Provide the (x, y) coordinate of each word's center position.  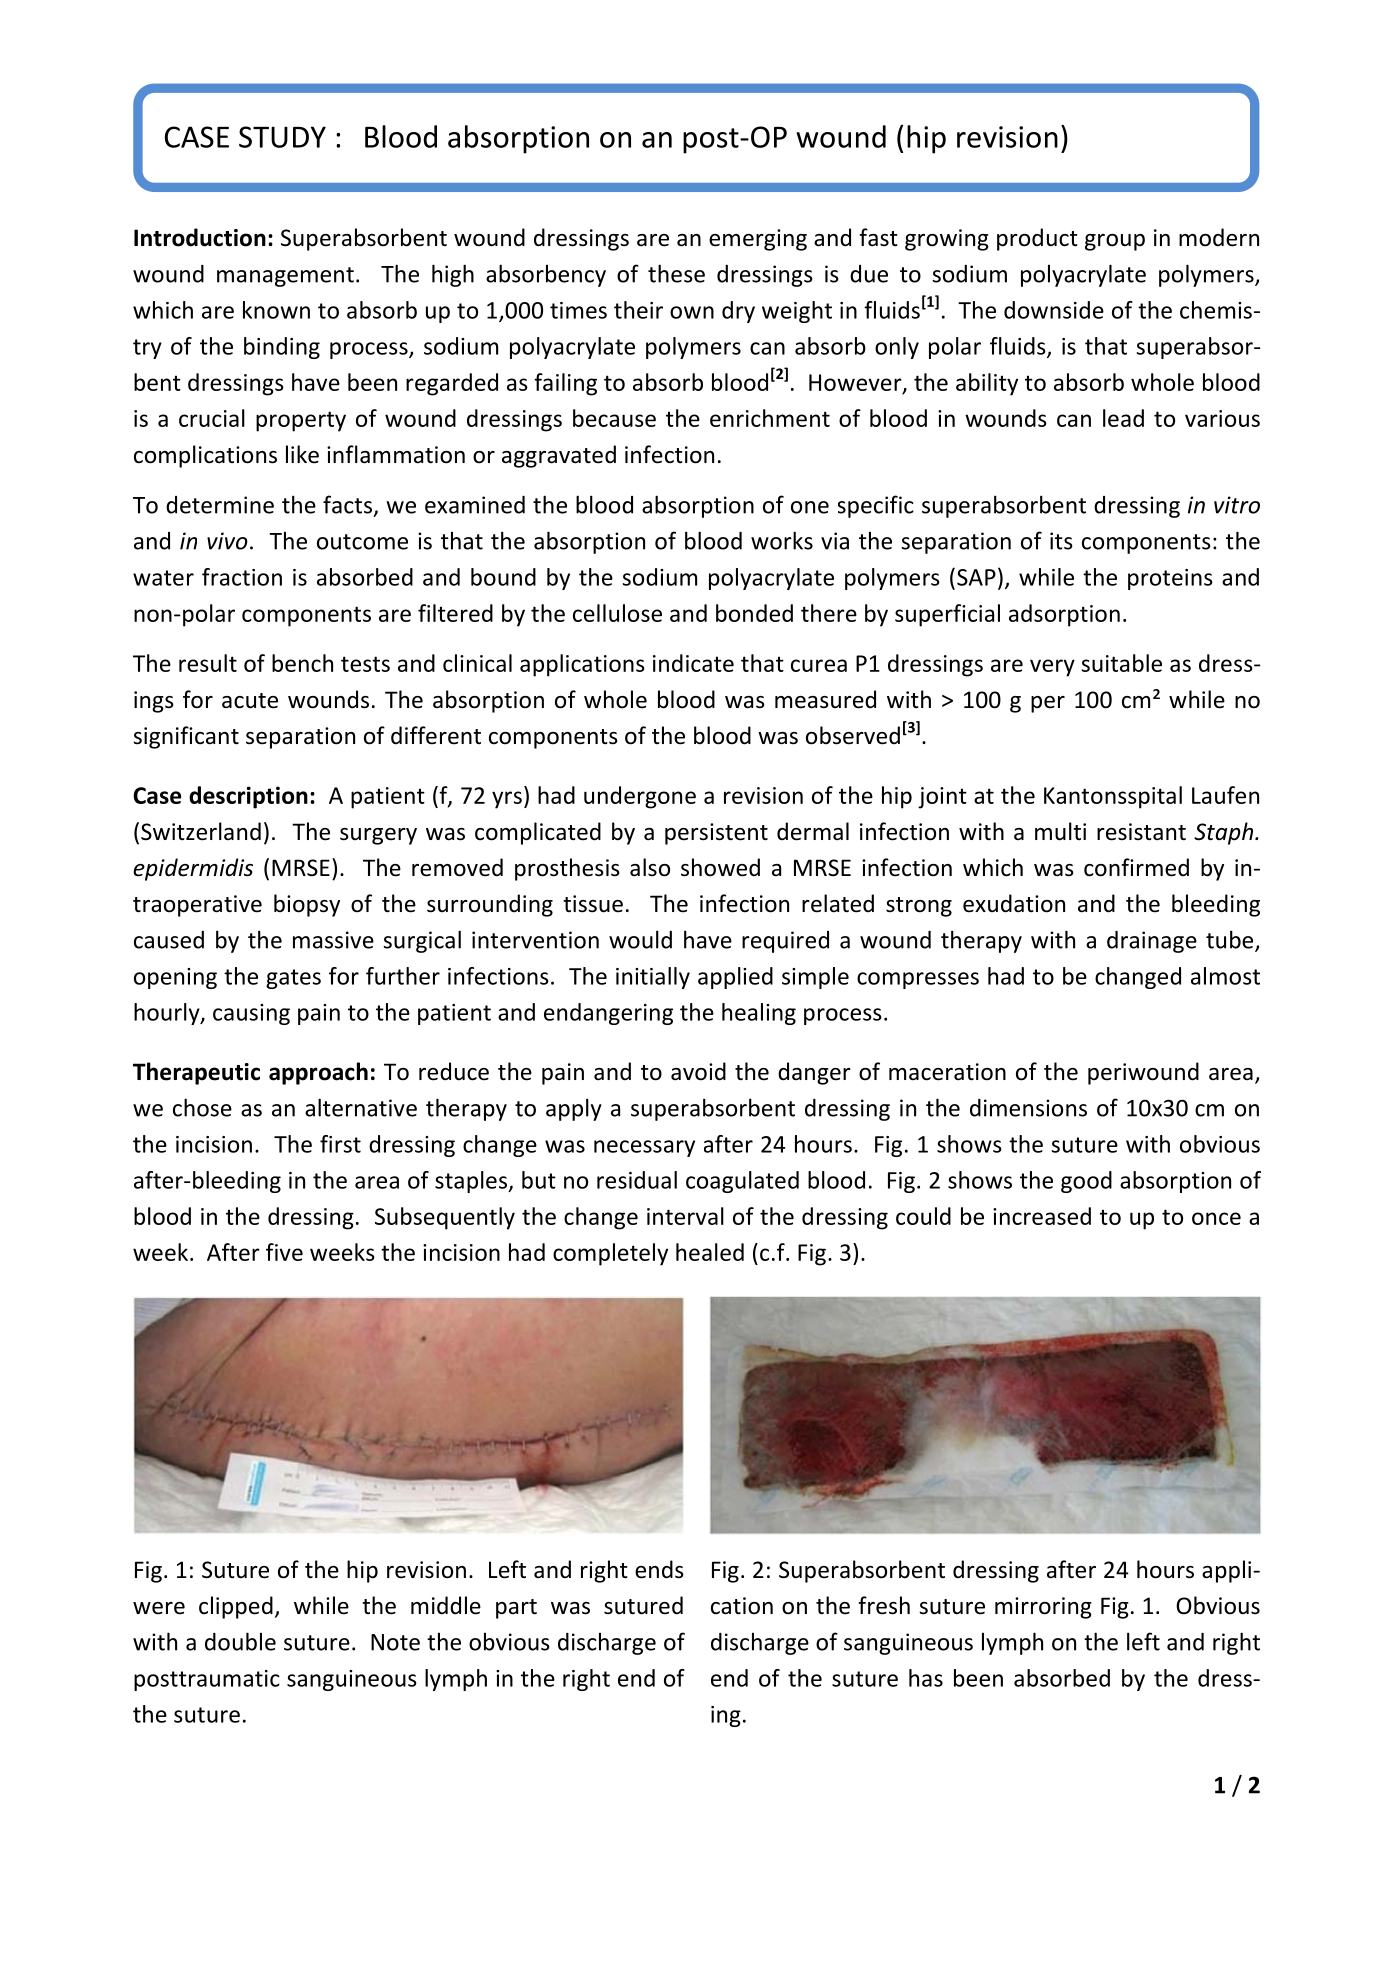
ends (659, 1569)
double (240, 1641)
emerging (758, 240)
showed (720, 867)
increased (1042, 1216)
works (782, 540)
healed (710, 1252)
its (1061, 541)
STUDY (282, 137)
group (1115, 242)
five (284, 1252)
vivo (227, 541)
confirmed (1136, 867)
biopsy (307, 905)
